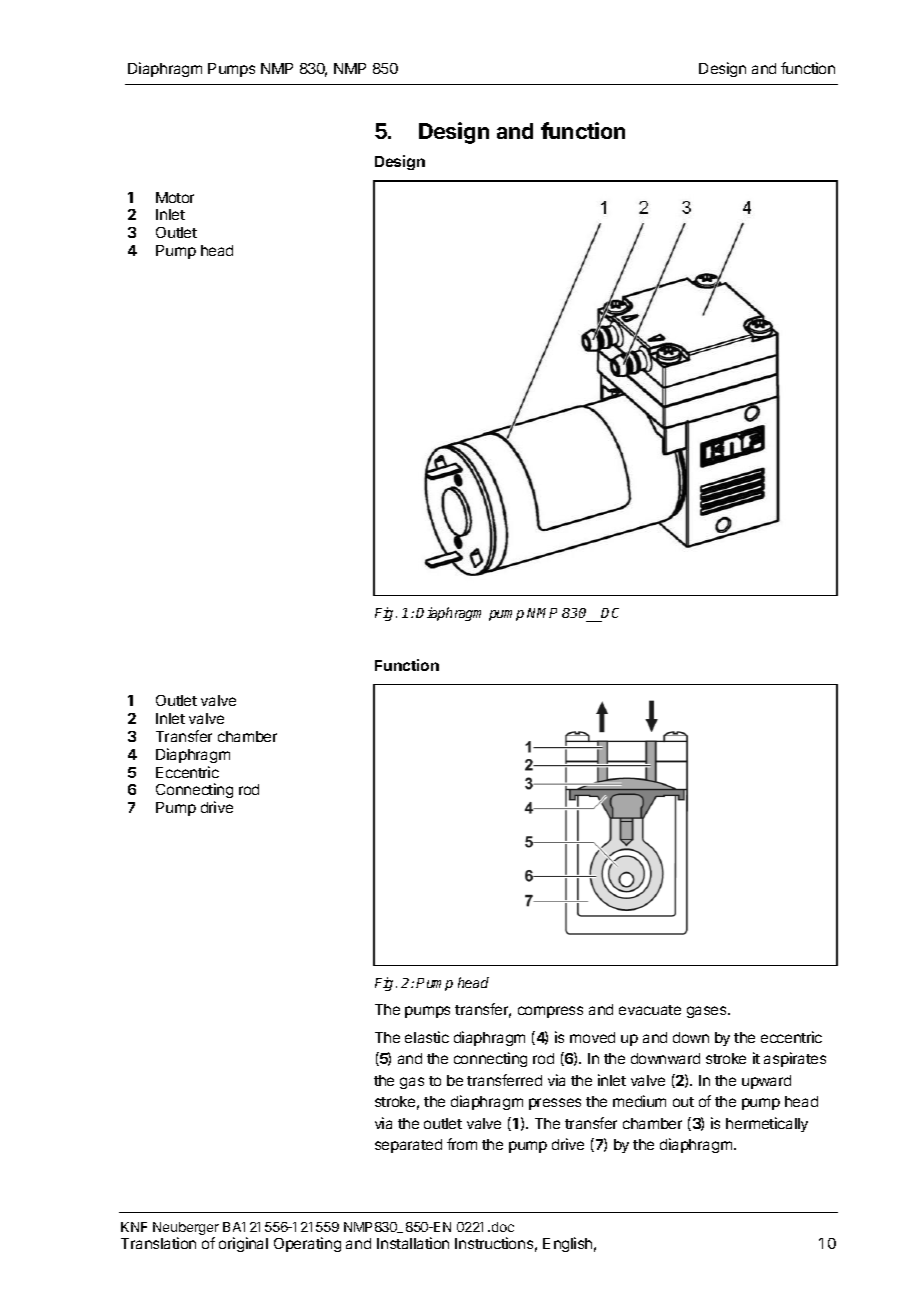 The width and height of the image is (924, 1308). I want to click on original, so click(243, 1244).
